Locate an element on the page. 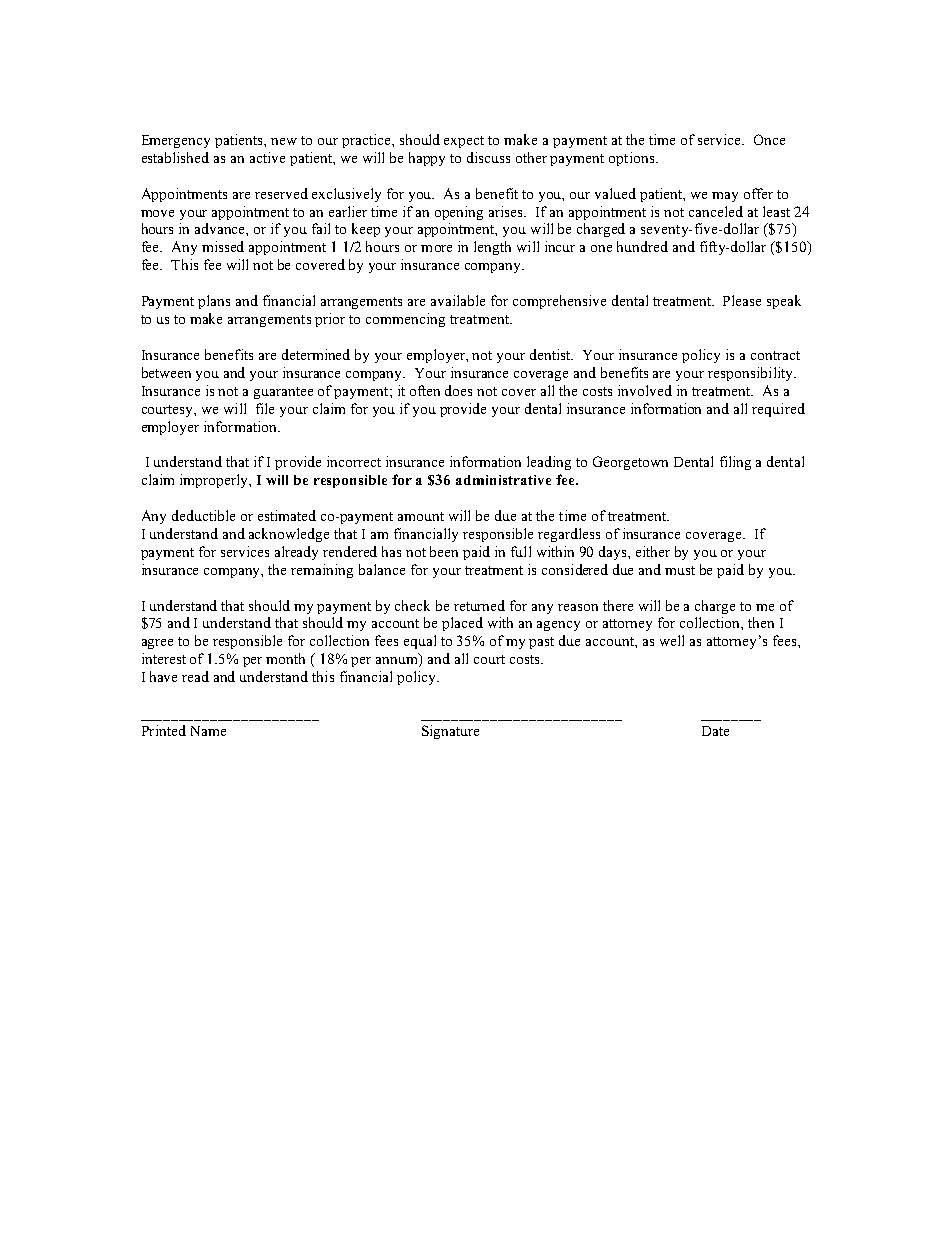 This image has height=1233, width=952. active is located at coordinates (267, 157).
